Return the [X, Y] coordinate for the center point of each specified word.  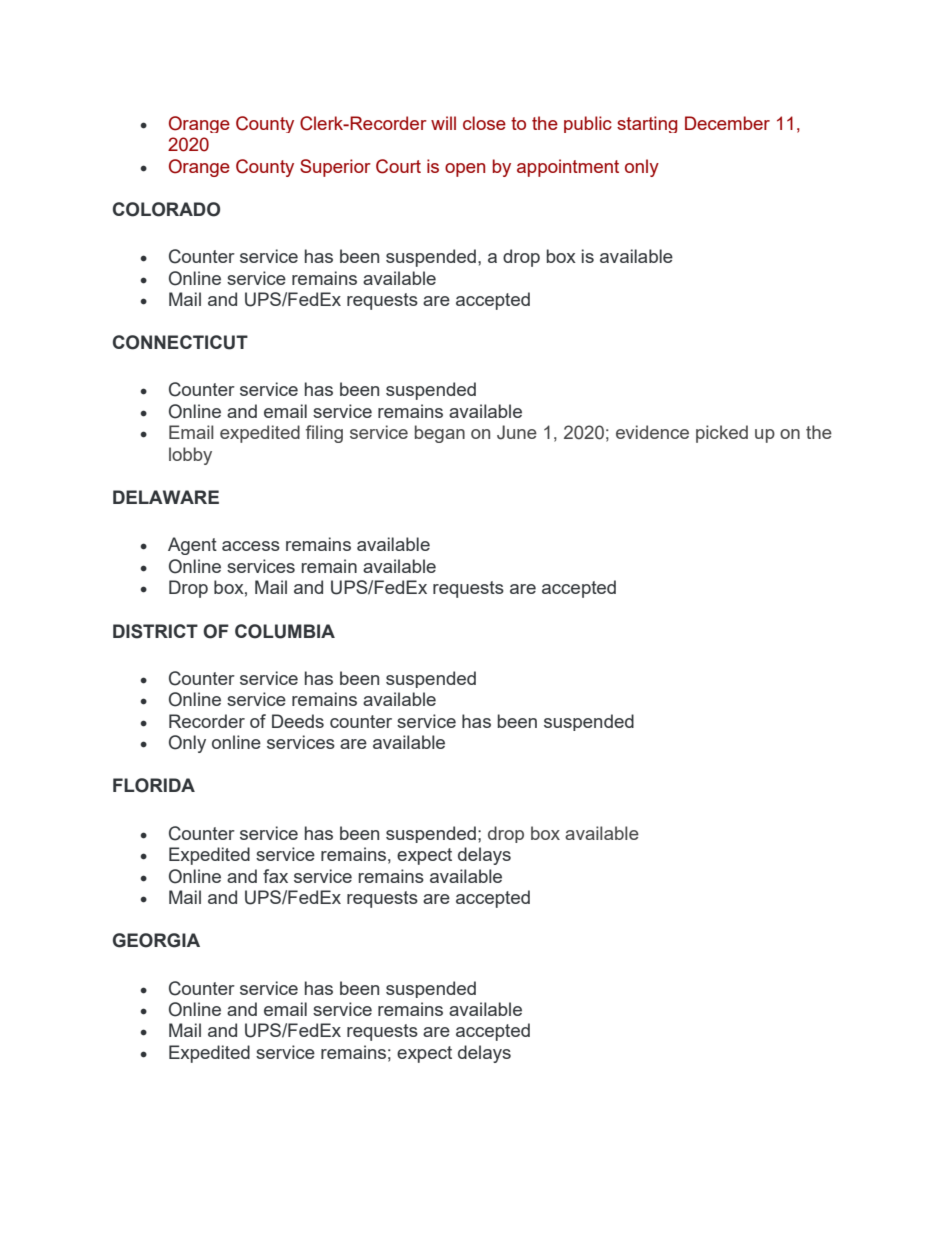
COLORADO [166, 209]
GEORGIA [156, 940]
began [440, 434]
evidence [652, 432]
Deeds [298, 721]
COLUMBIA [285, 631]
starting [647, 124]
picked [722, 434]
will [443, 123]
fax [275, 876]
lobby [190, 456]
